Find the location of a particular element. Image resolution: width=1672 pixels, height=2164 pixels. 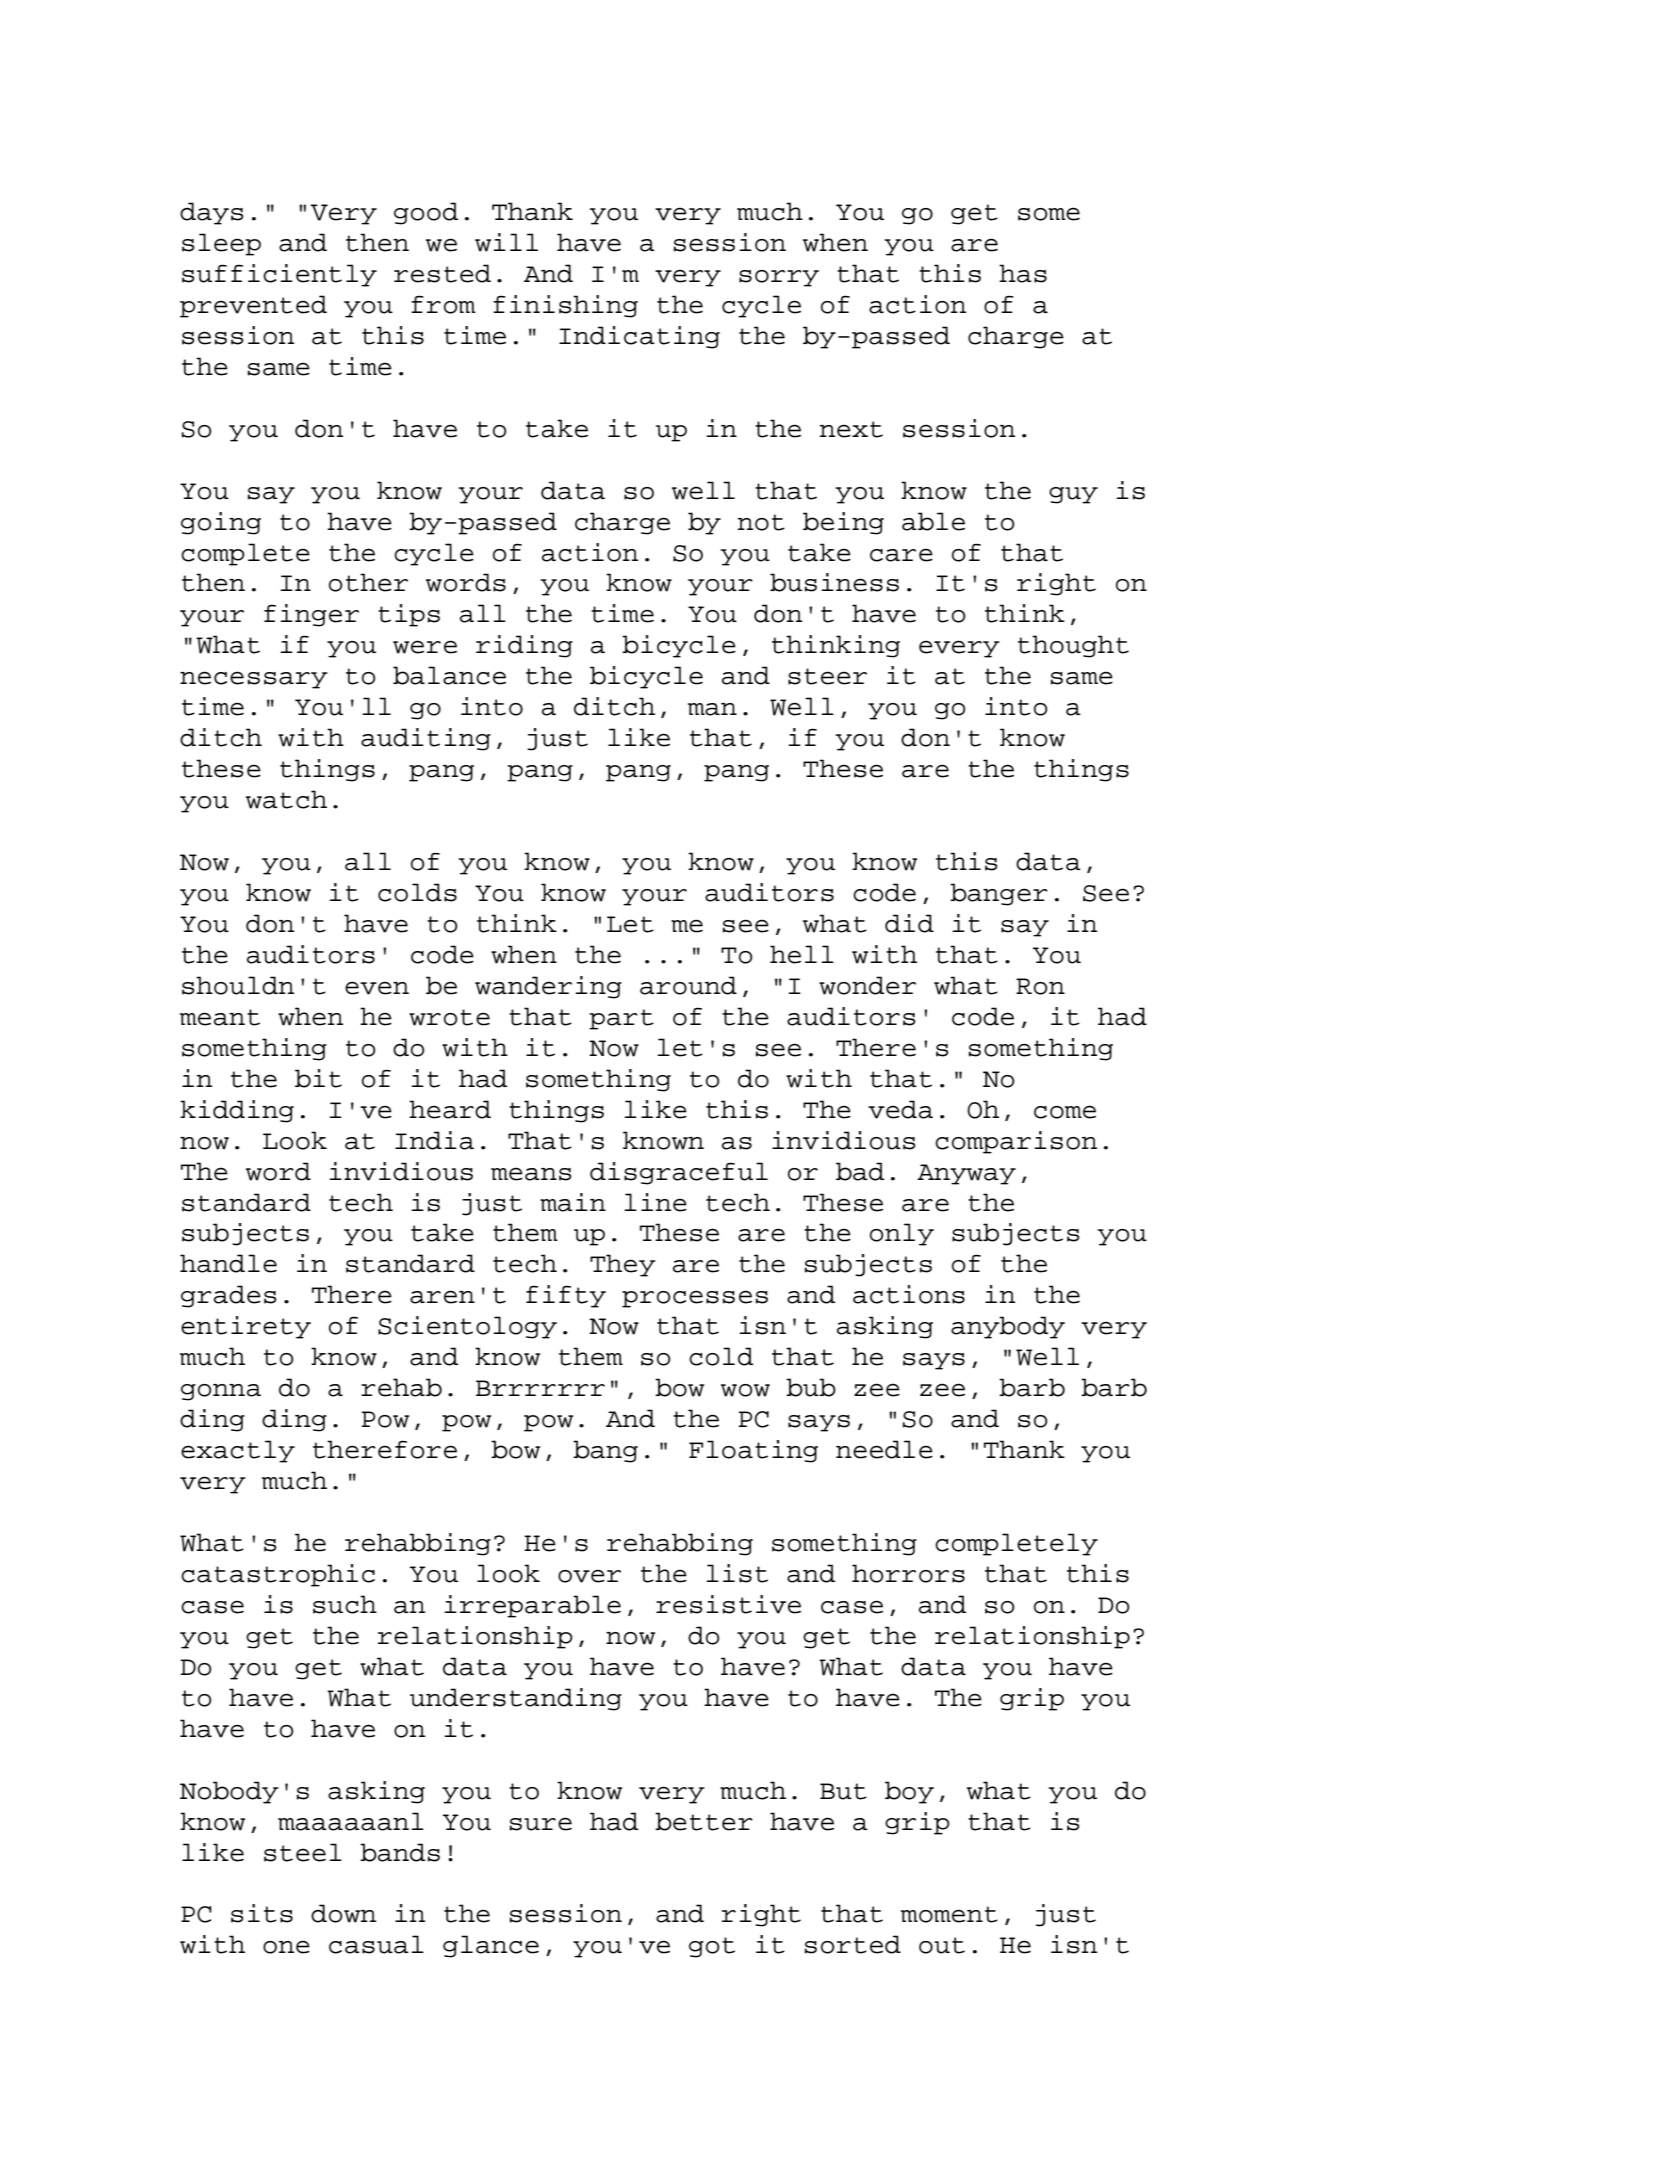

comparison is located at coordinates (1016, 1142).
